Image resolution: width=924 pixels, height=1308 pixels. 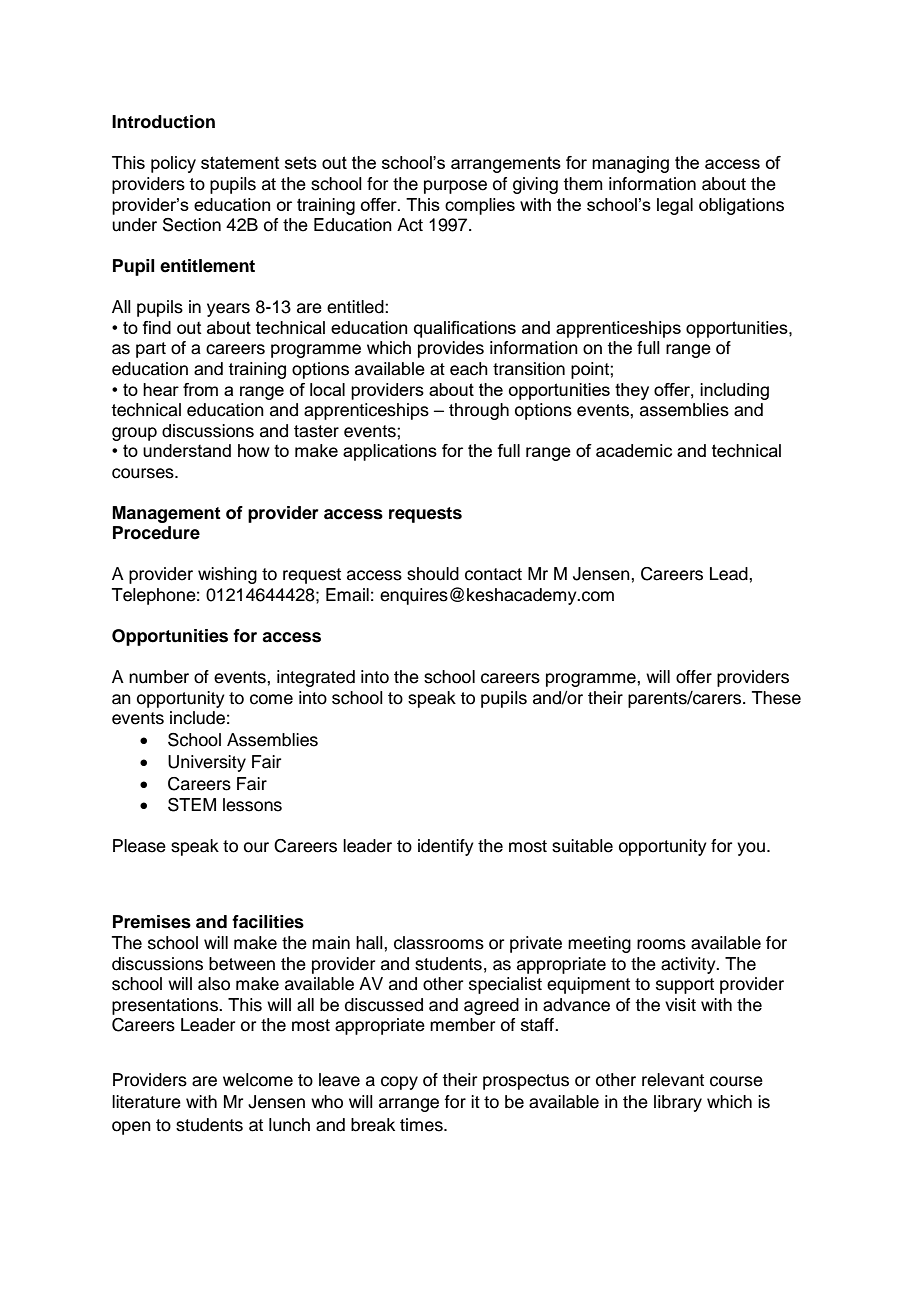 I want to click on you, so click(x=751, y=849).
